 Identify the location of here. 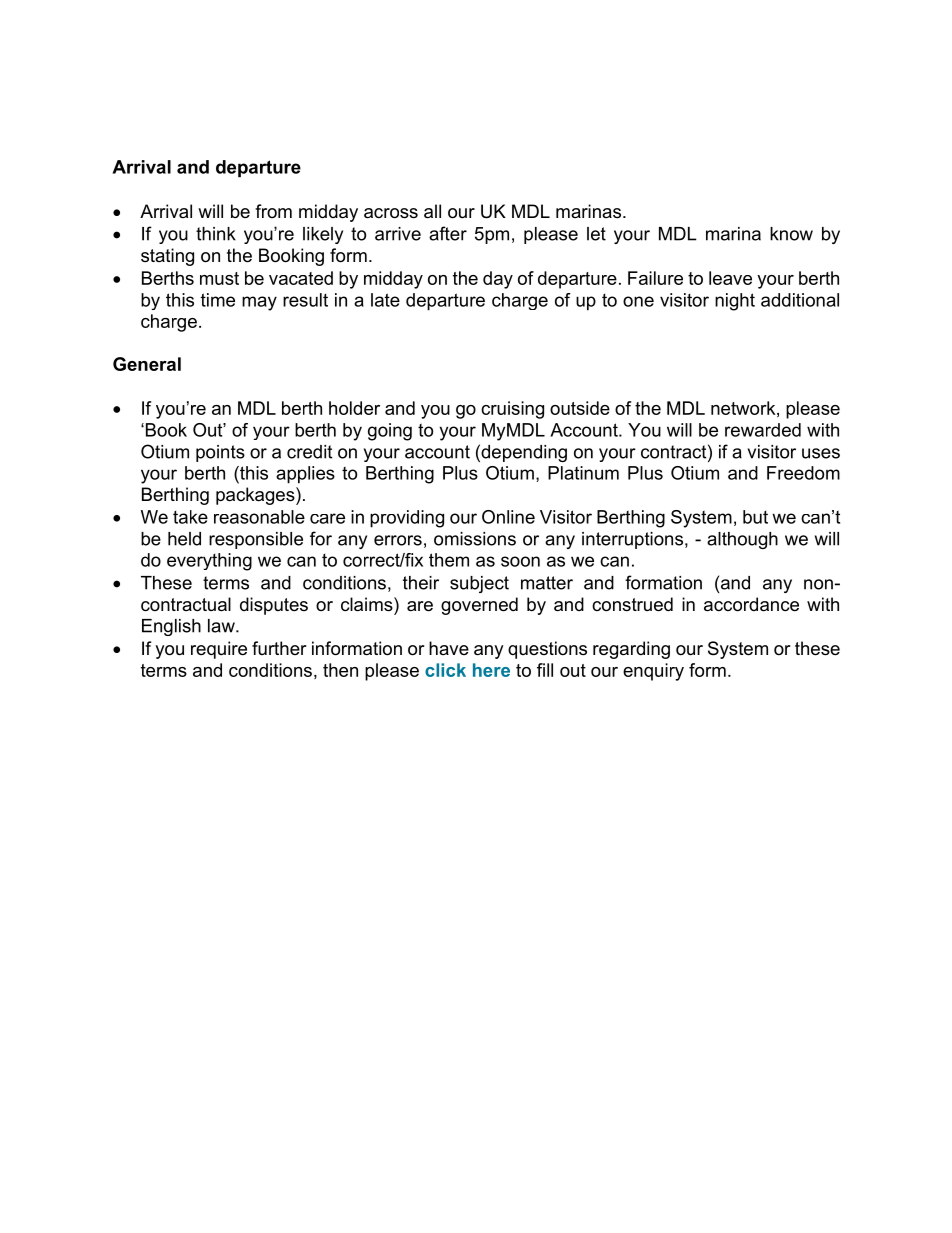
(491, 670).
